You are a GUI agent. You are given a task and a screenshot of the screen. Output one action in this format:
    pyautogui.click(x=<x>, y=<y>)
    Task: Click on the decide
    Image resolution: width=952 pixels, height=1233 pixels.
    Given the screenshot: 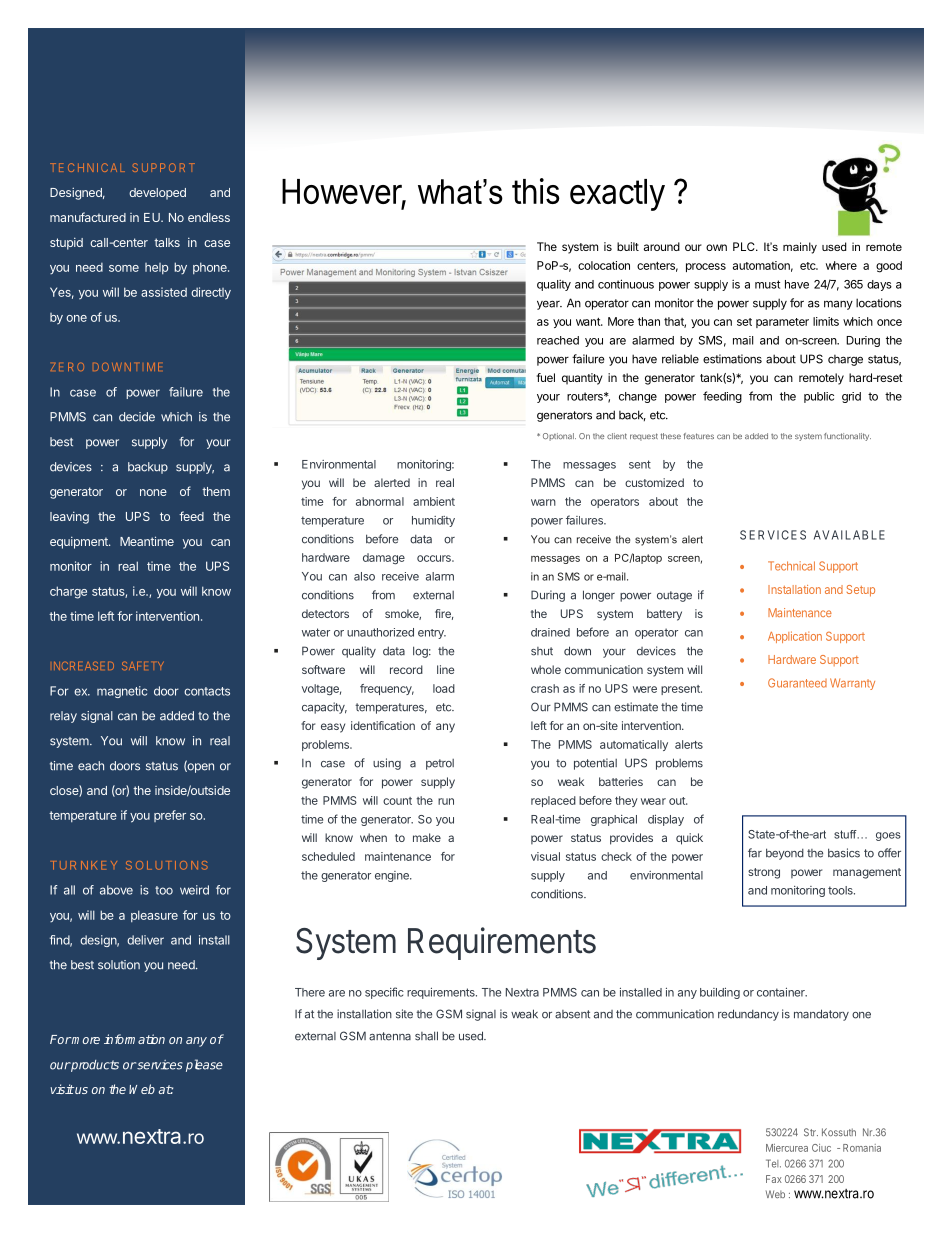 What is the action you would take?
    pyautogui.click(x=137, y=417)
